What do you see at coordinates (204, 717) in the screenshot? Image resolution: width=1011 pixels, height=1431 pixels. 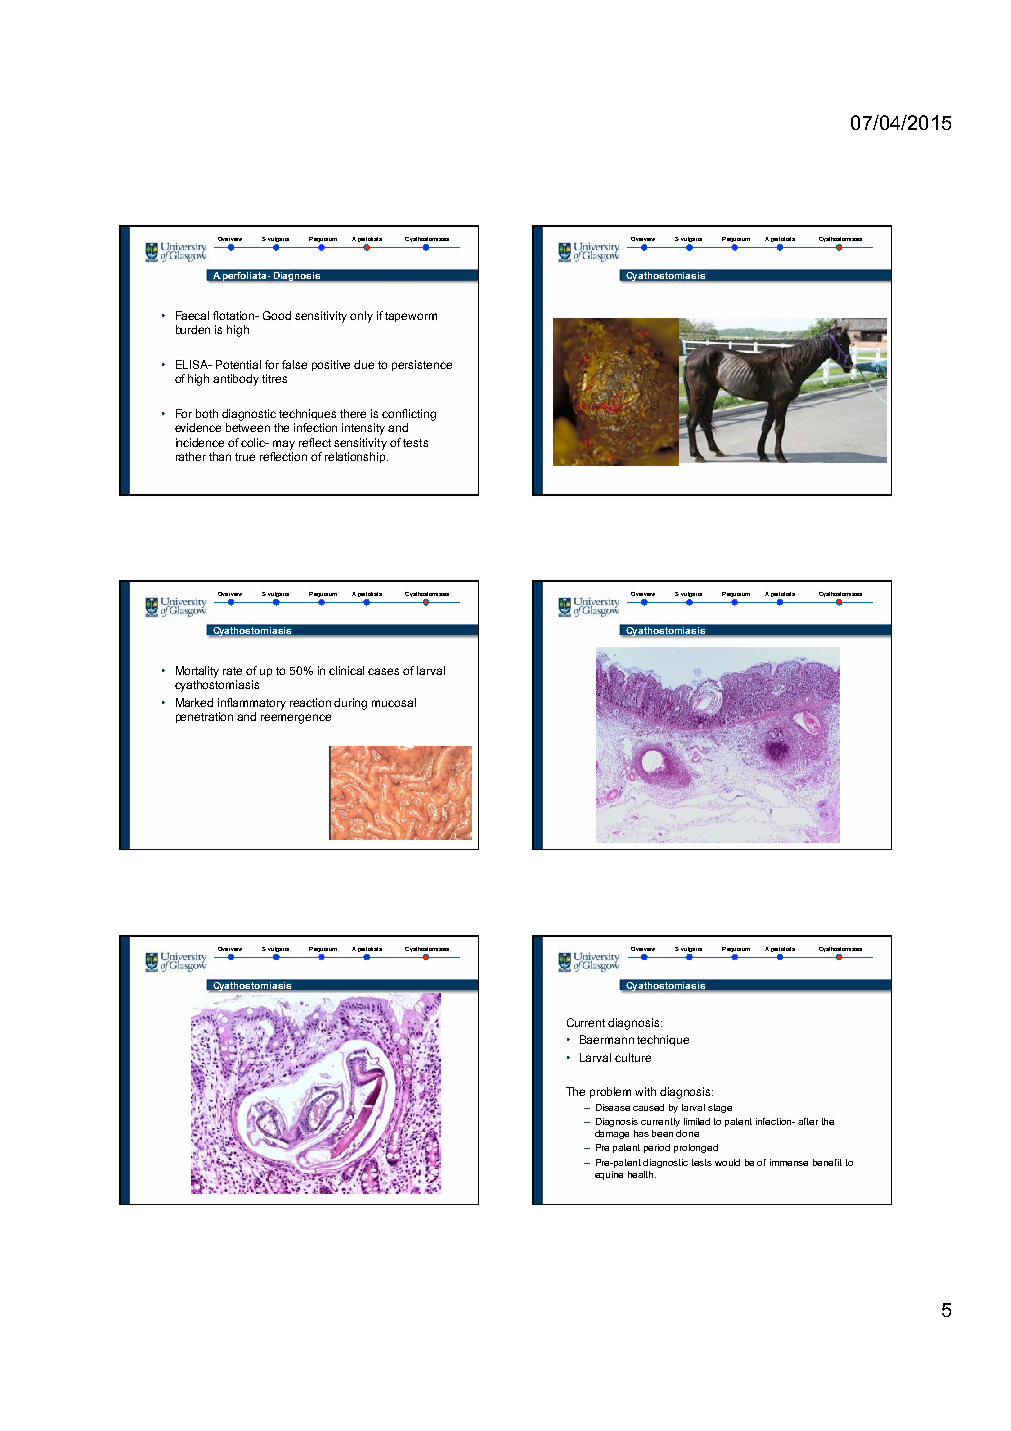 I see `penetration` at bounding box center [204, 717].
